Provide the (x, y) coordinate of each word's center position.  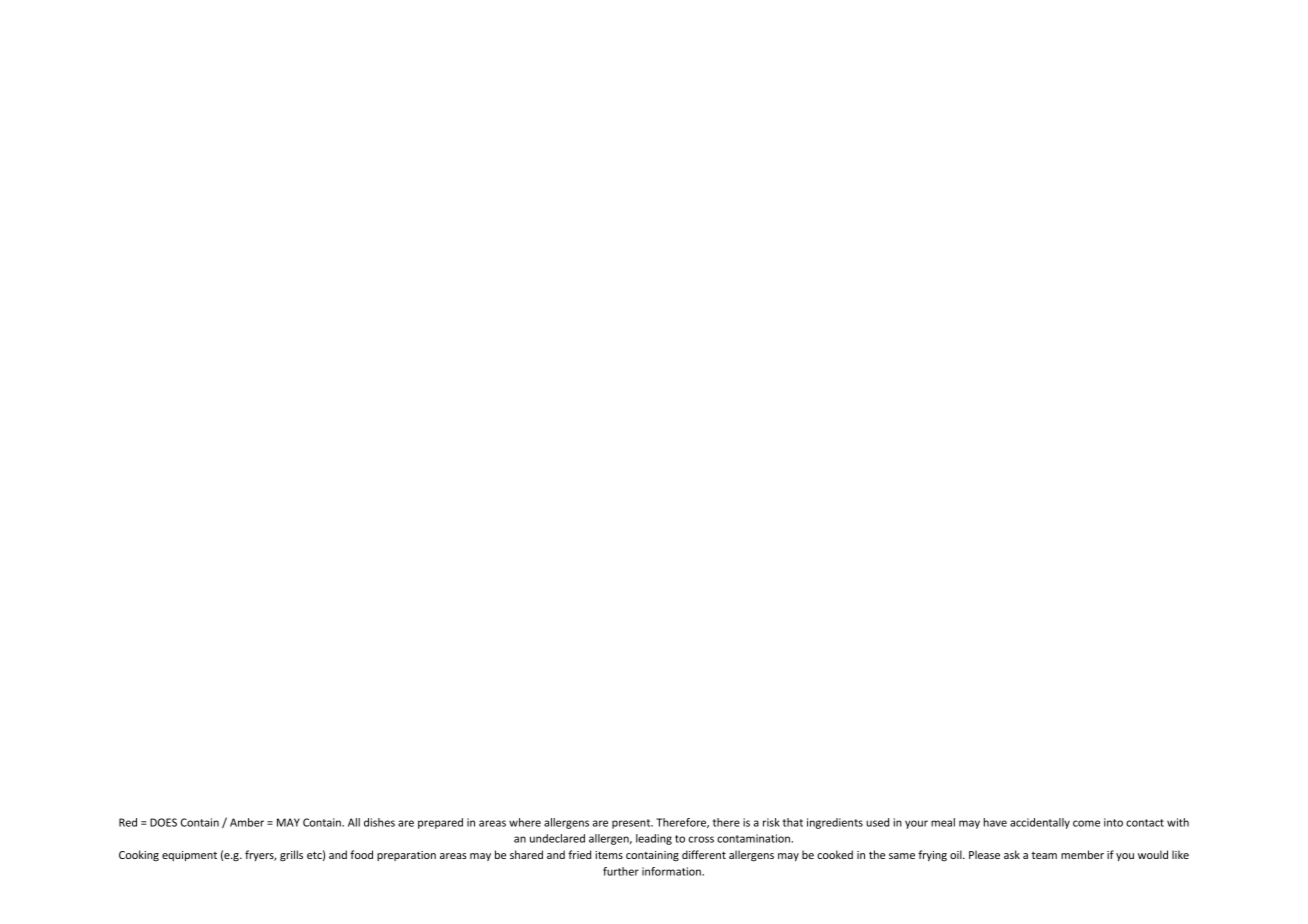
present (632, 824)
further (621, 871)
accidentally (1040, 823)
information (672, 871)
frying (932, 856)
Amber (247, 822)
